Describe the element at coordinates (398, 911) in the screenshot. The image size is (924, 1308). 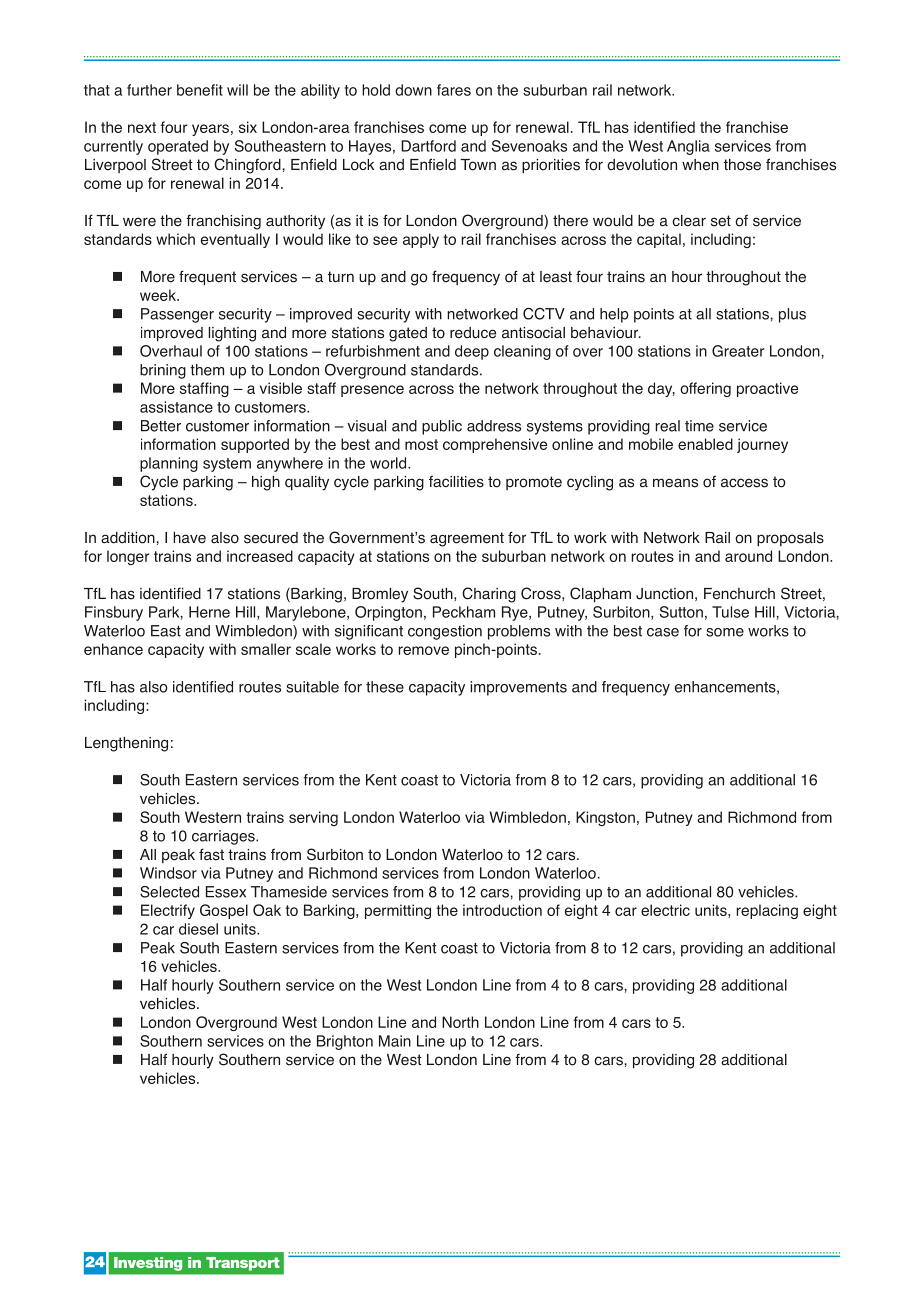
I see `permitting` at that location.
